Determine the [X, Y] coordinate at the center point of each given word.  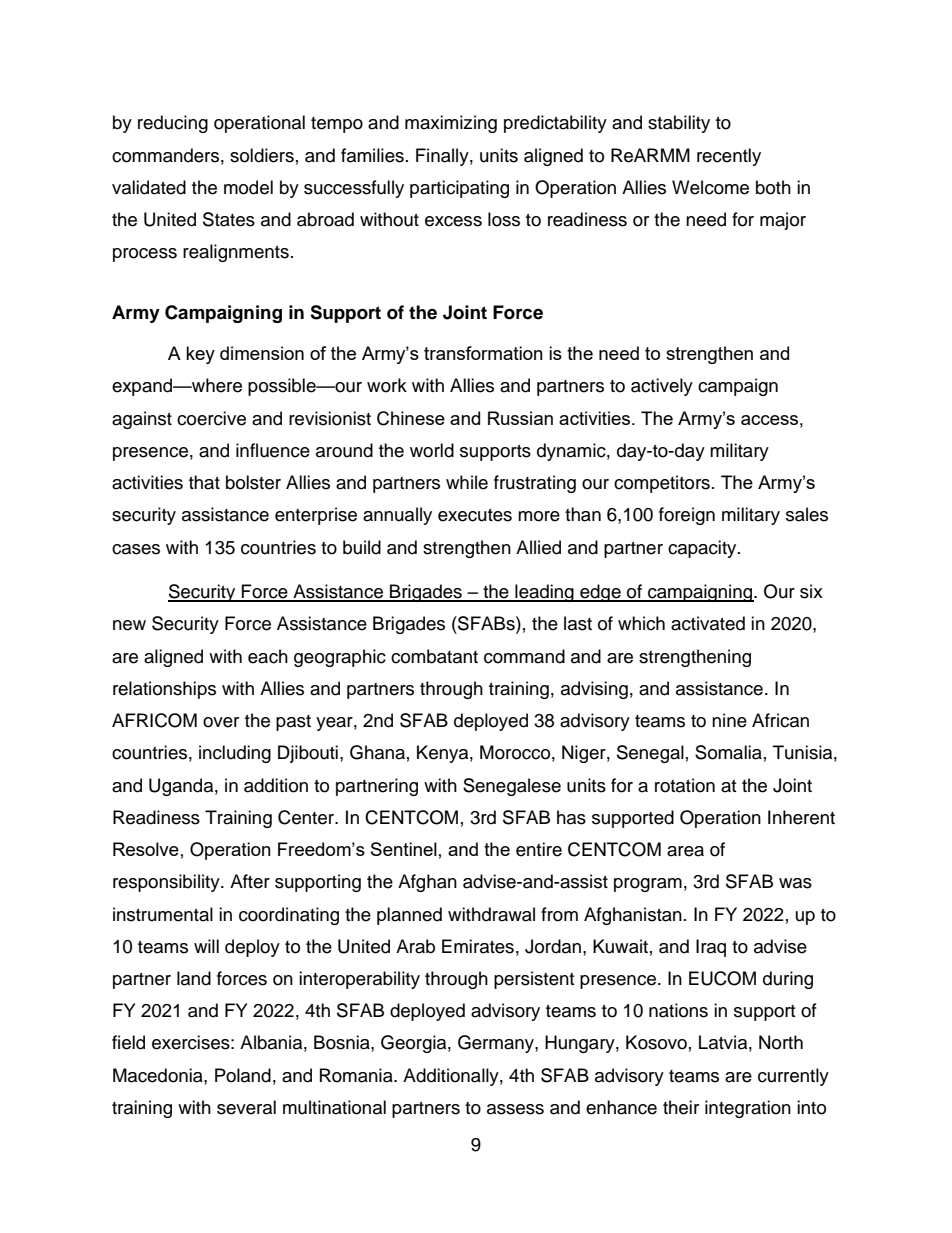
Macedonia [159, 1075]
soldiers [262, 155]
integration [748, 1109]
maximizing [451, 124]
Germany [497, 1044]
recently [729, 157]
